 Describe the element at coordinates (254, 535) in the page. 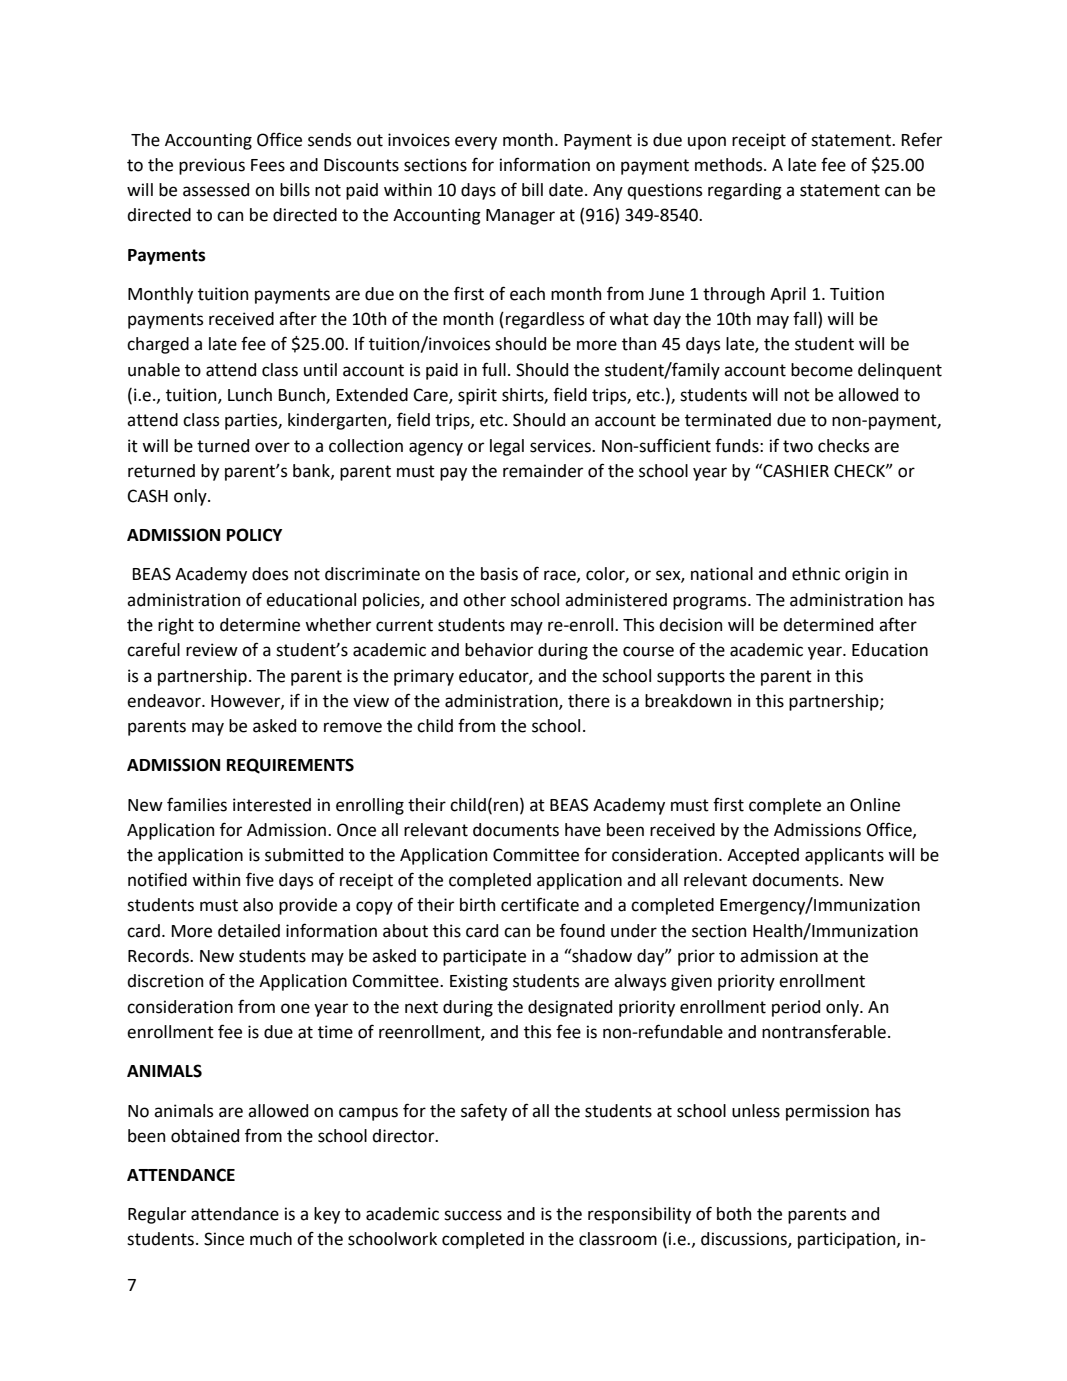

I see `POLICY` at that location.
